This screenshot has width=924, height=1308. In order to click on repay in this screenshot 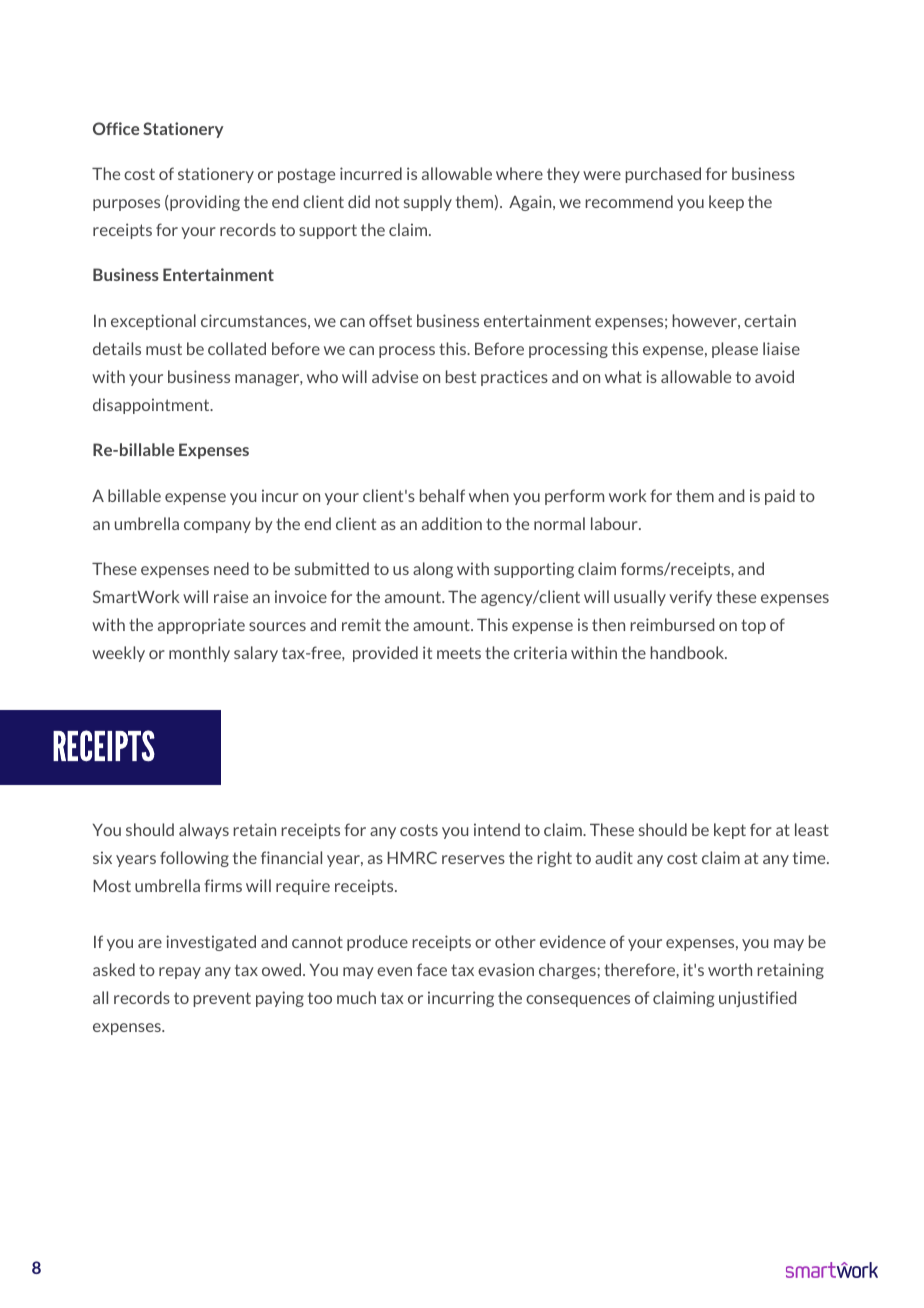, I will do `click(180, 973)`.
